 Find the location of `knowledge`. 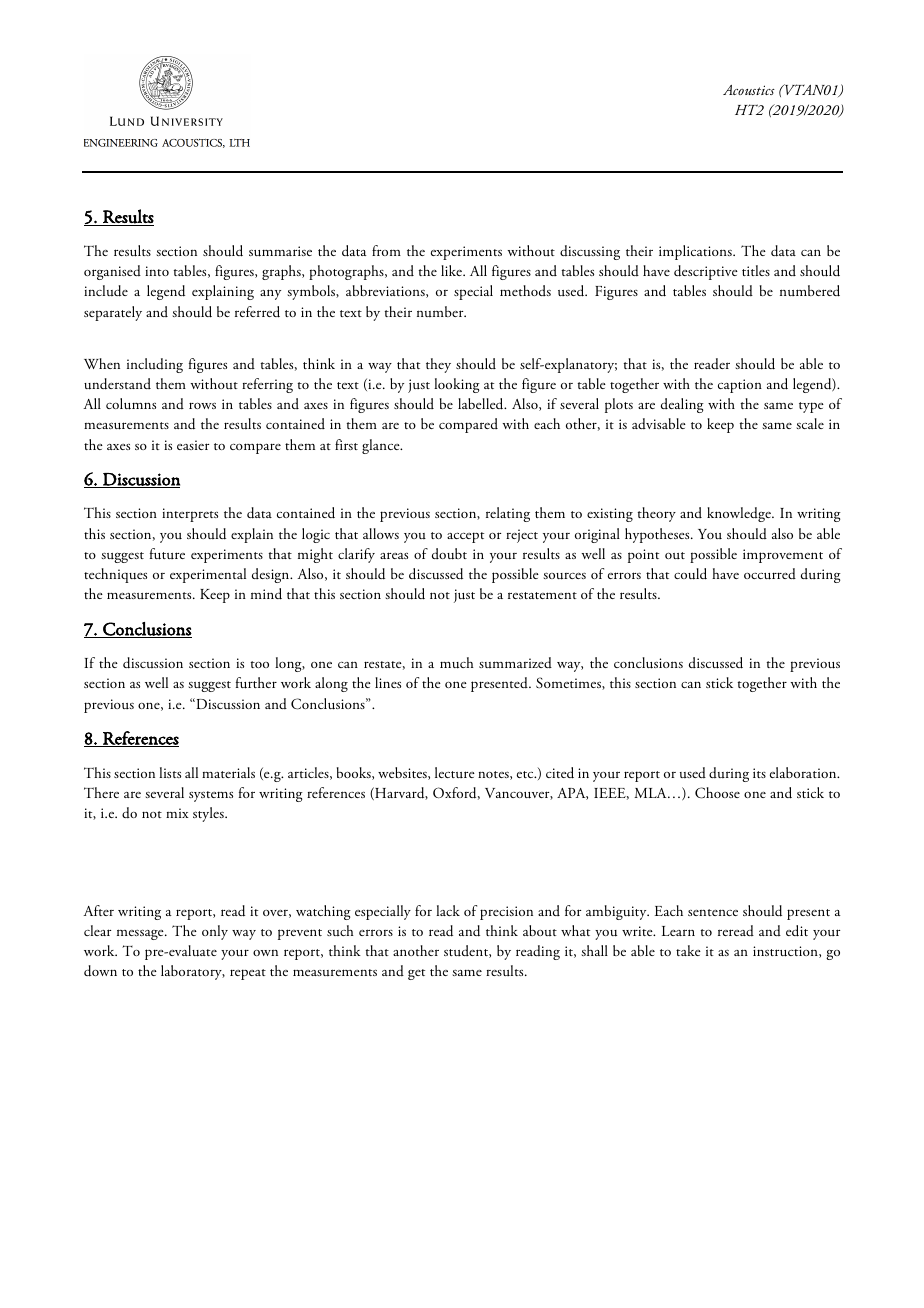

knowledge is located at coordinates (740, 514).
